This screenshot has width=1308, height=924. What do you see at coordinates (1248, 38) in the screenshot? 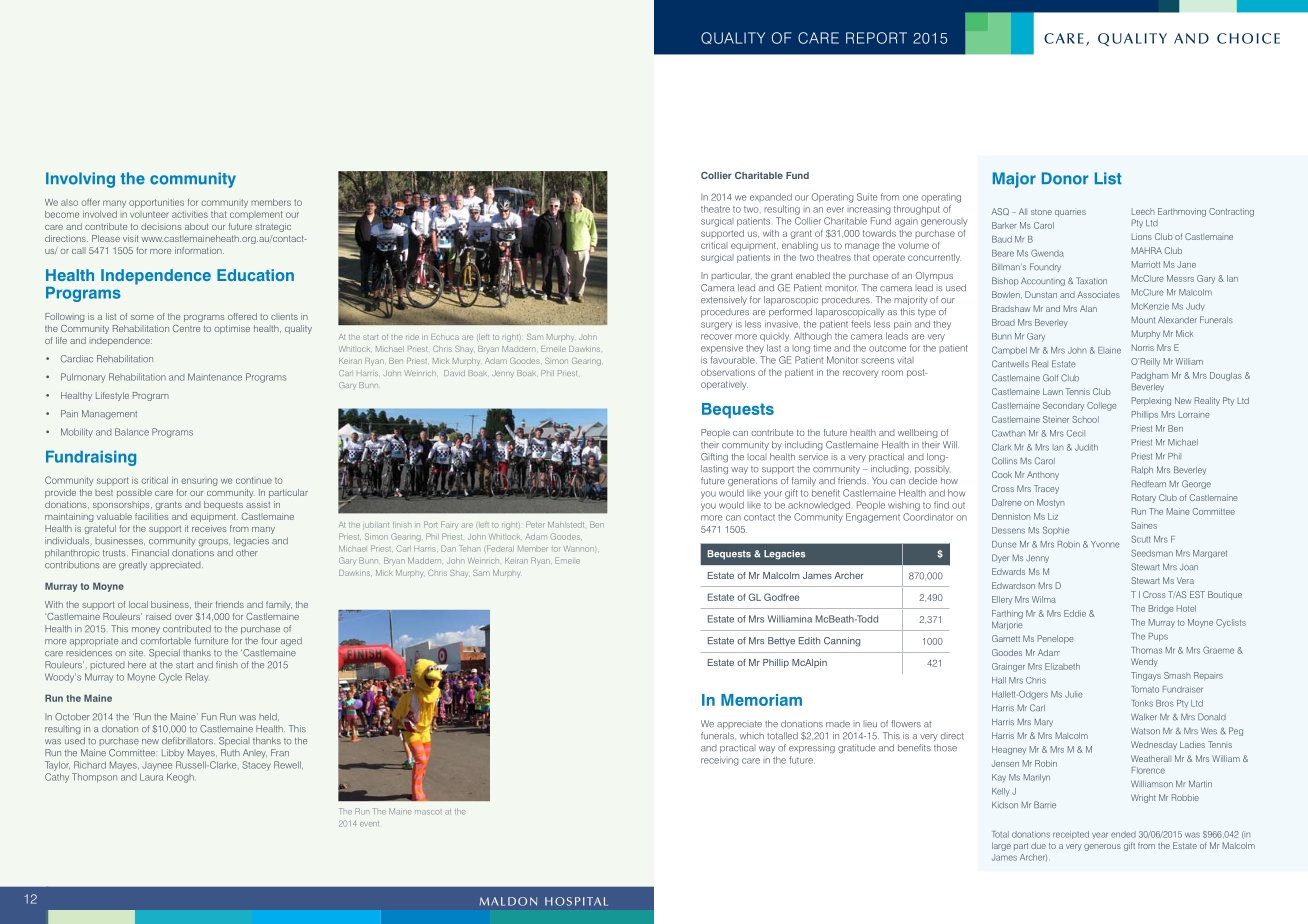
I see `CHOICE` at bounding box center [1248, 38].
